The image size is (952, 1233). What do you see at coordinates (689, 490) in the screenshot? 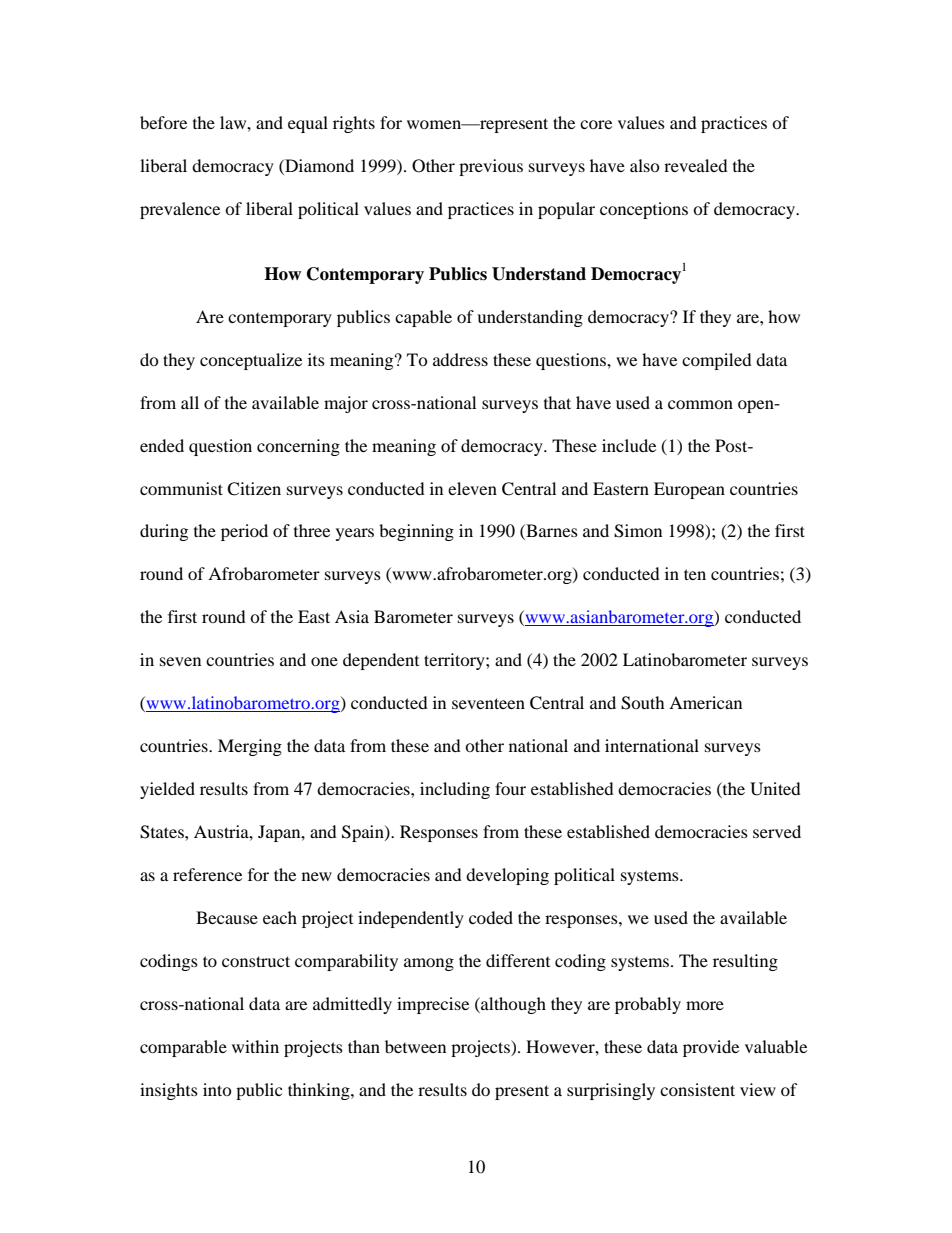
I see `European` at bounding box center [689, 490].
